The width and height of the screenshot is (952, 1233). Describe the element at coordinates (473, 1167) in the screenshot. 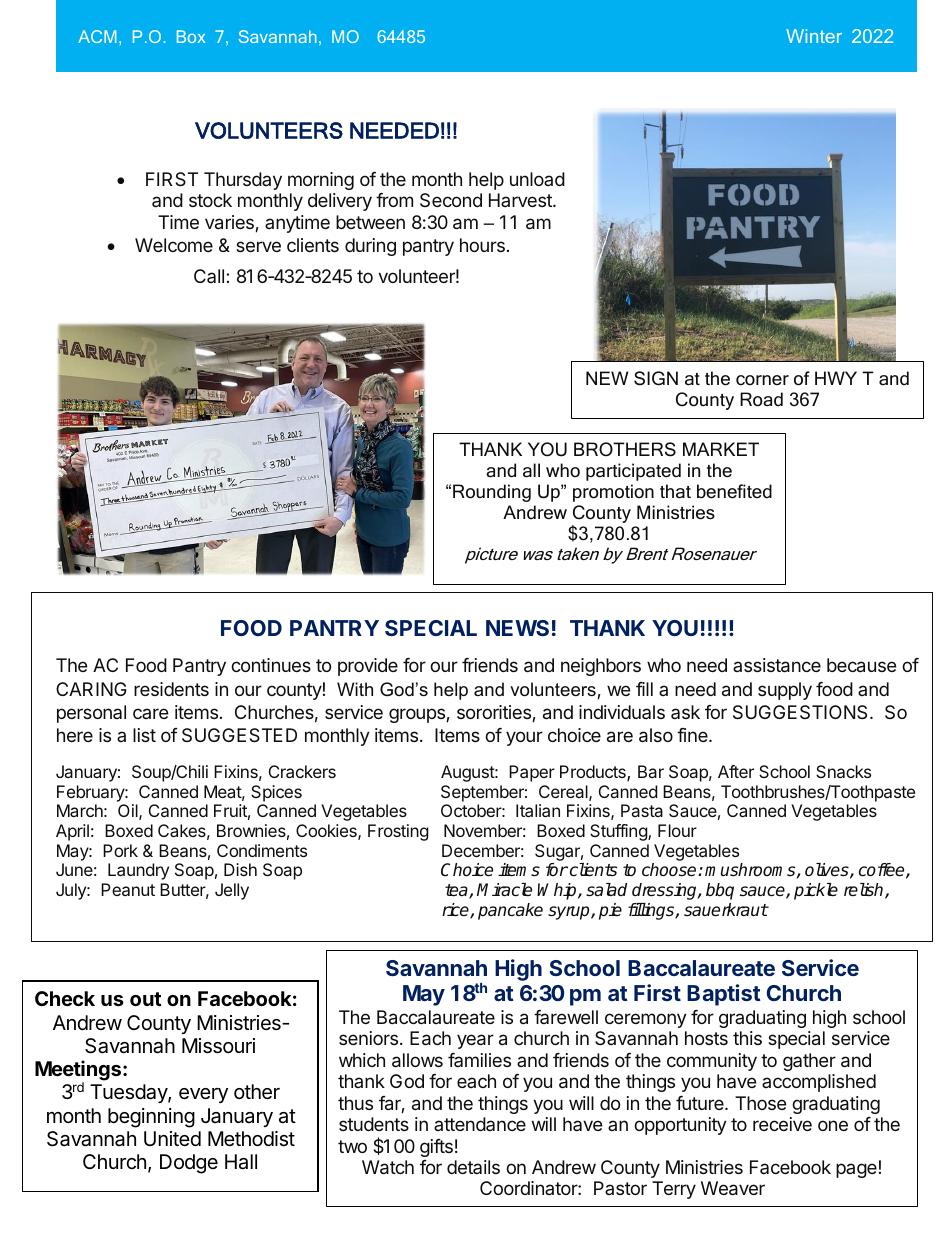

I see `details` at that location.
